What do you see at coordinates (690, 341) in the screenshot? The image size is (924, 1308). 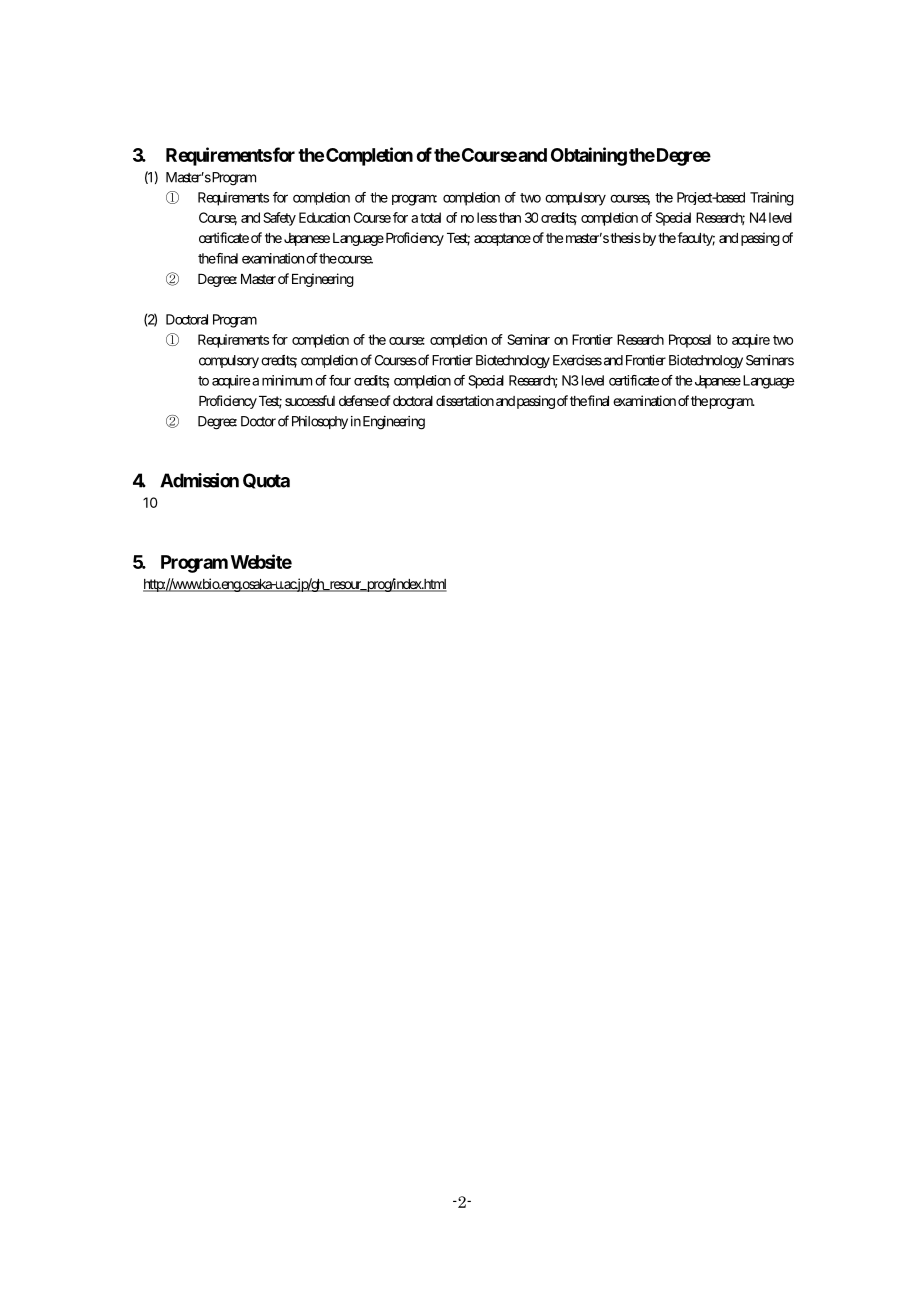 I see `Proposal` at bounding box center [690, 341].
